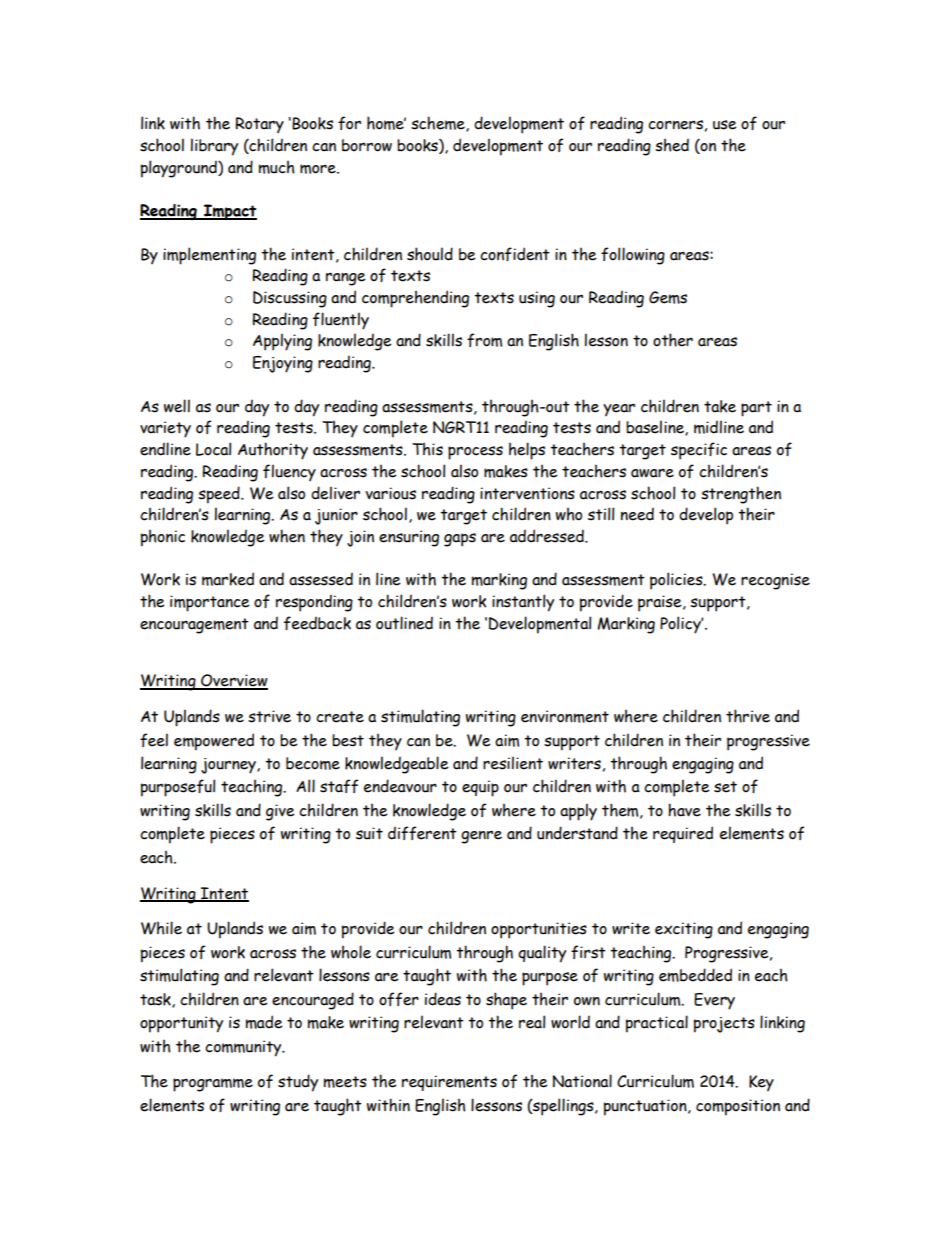  Describe the element at coordinates (214, 147) in the screenshot. I see `library` at that location.
